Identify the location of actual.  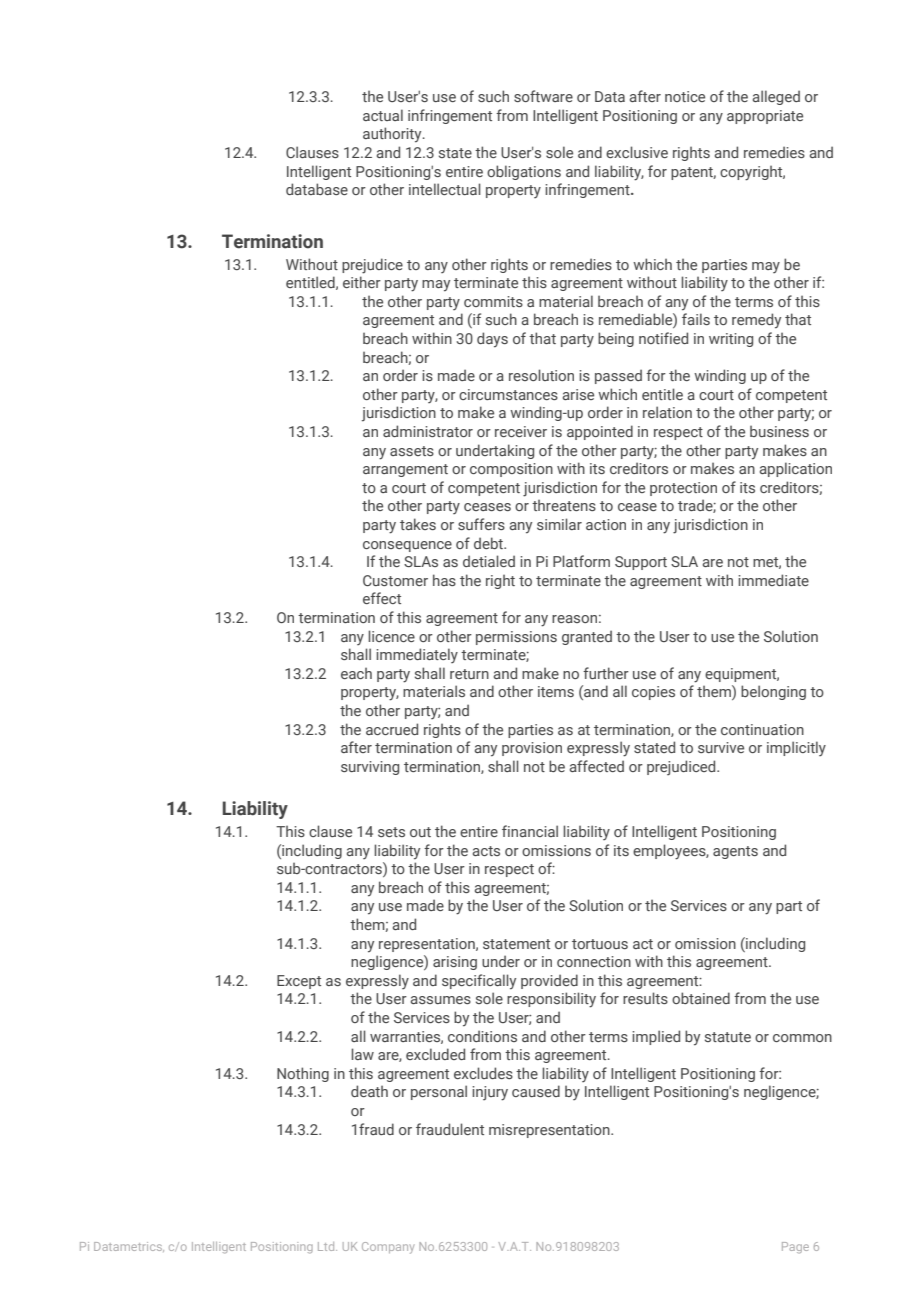
(383, 115).
